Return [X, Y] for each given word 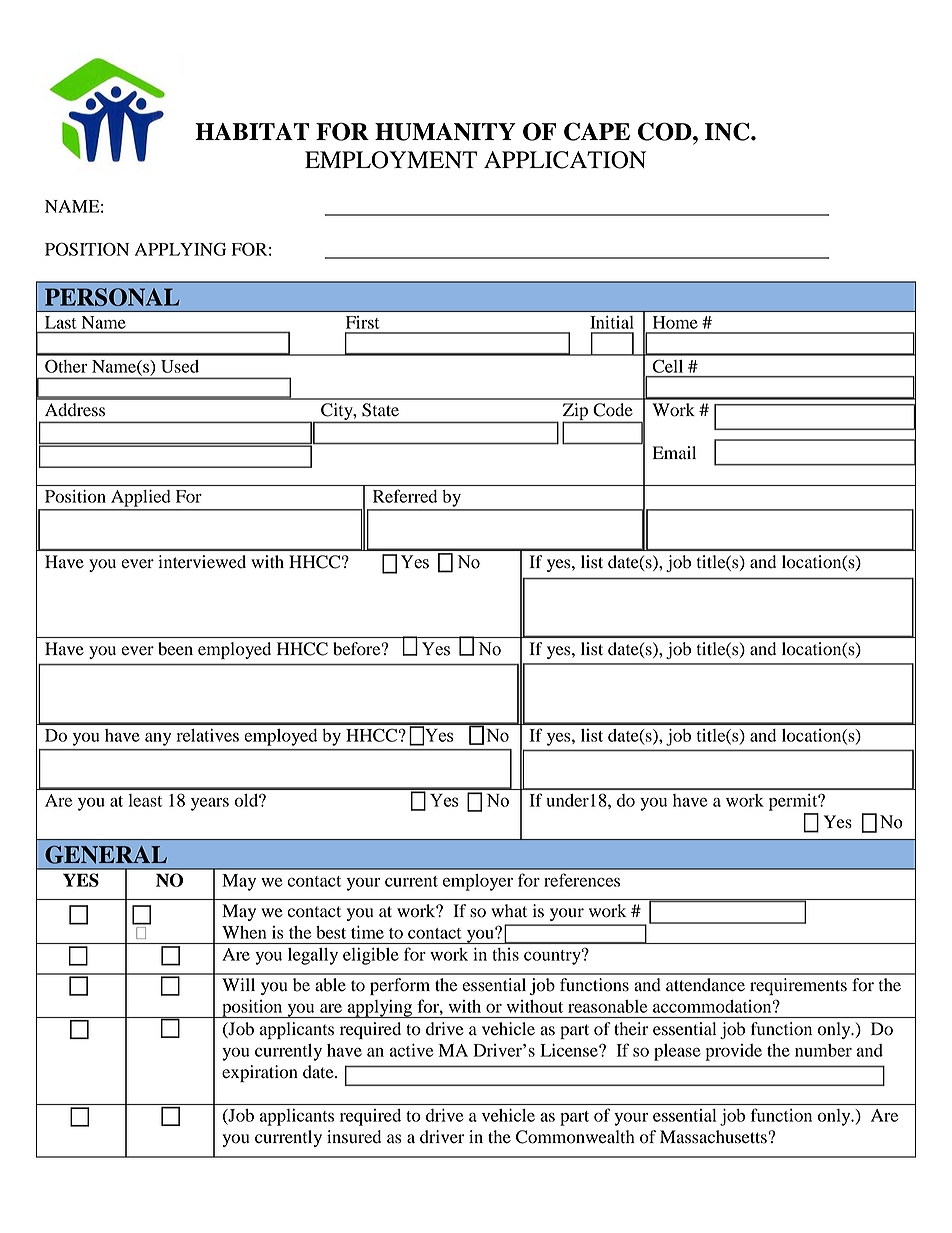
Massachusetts [714, 1137]
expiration [260, 1073]
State [380, 410]
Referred [405, 496]
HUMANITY [445, 132]
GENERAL [106, 854]
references [582, 880]
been [175, 649]
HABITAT [252, 131]
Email [674, 452]
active [411, 1050]
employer [478, 882]
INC [728, 131]
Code [613, 410]
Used [180, 366]
